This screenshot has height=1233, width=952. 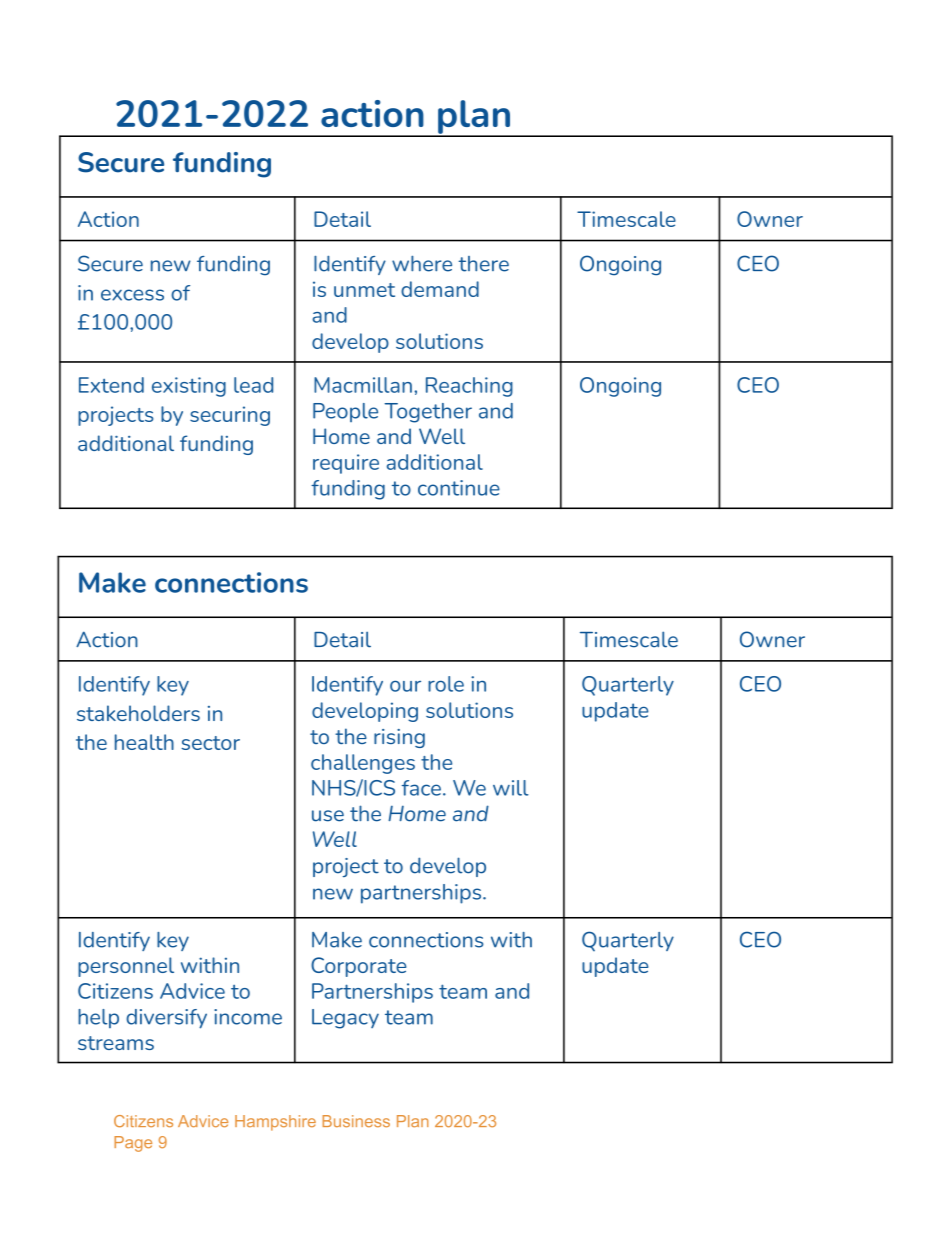 I want to click on stakeholders, so click(x=138, y=713).
